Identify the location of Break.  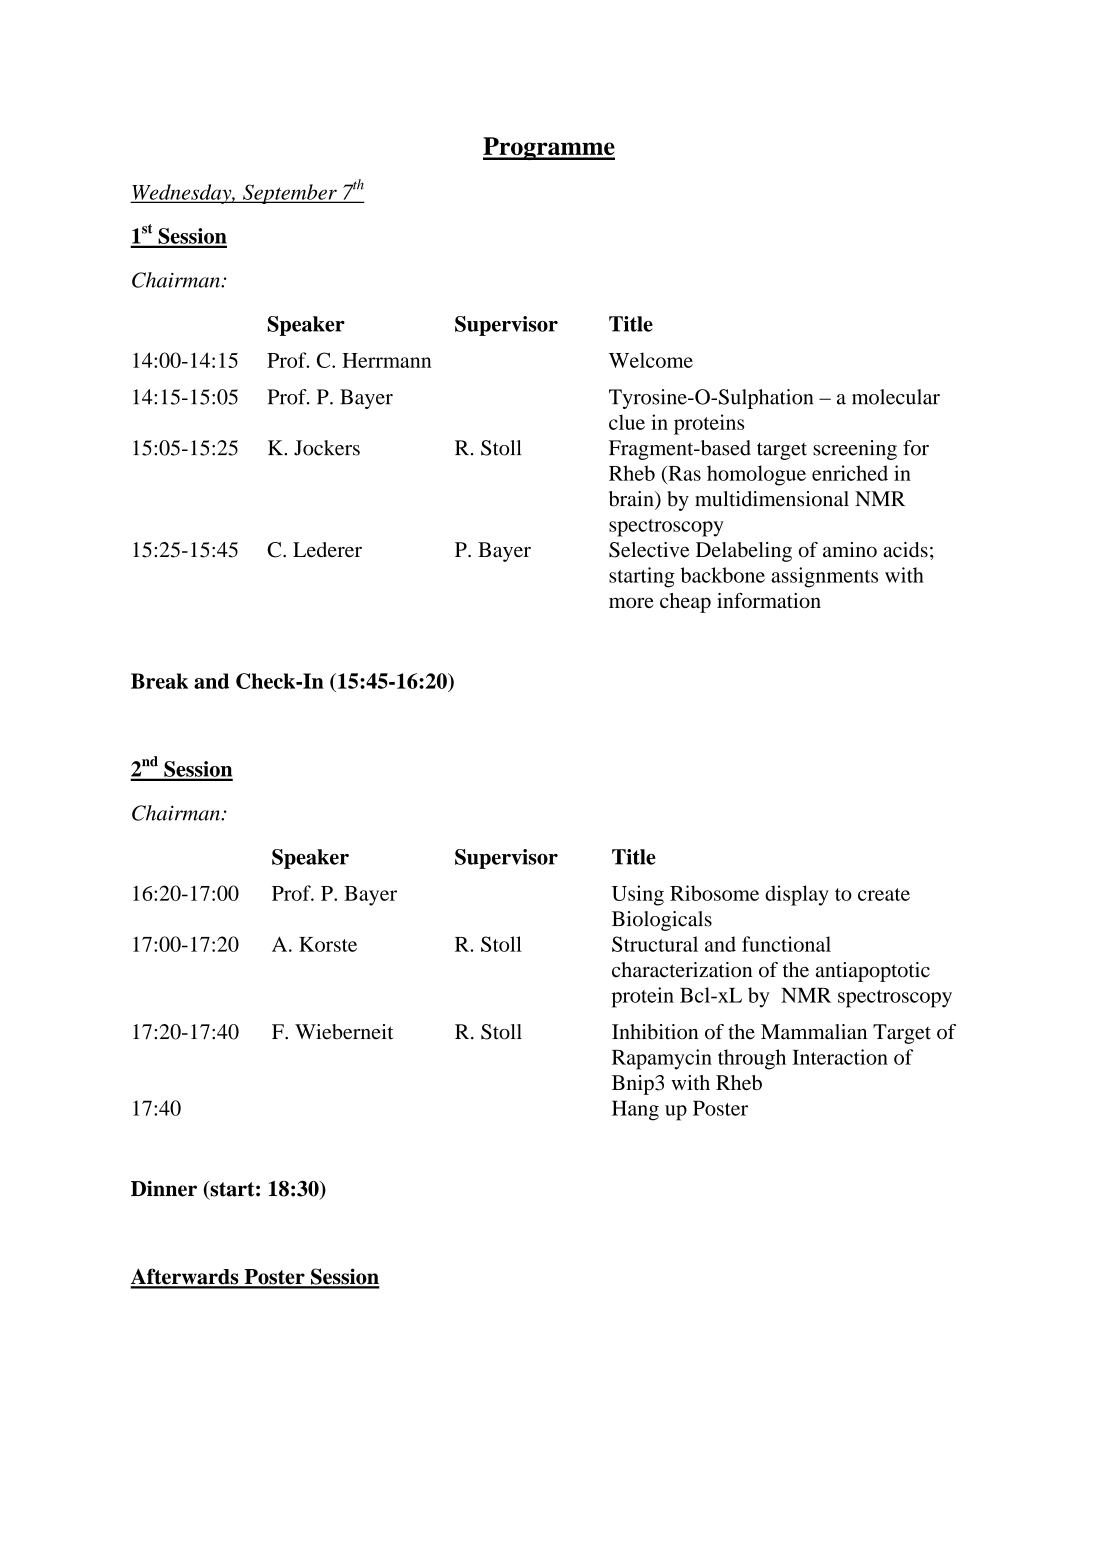
(159, 681).
